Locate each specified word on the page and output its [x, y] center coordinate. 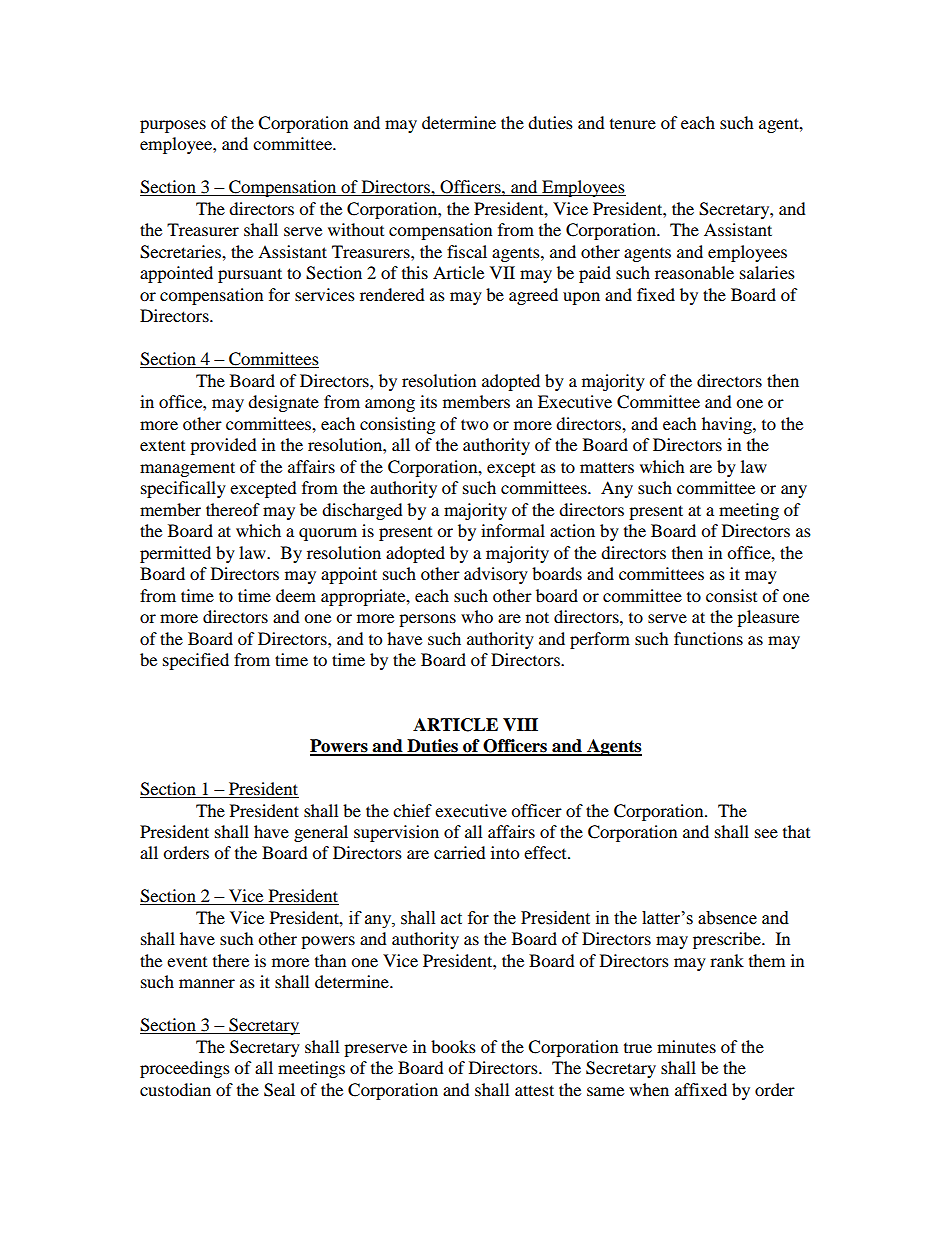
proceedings [185, 1069]
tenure [633, 124]
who [477, 616]
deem [296, 595]
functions [708, 638]
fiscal [467, 251]
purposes [173, 126]
